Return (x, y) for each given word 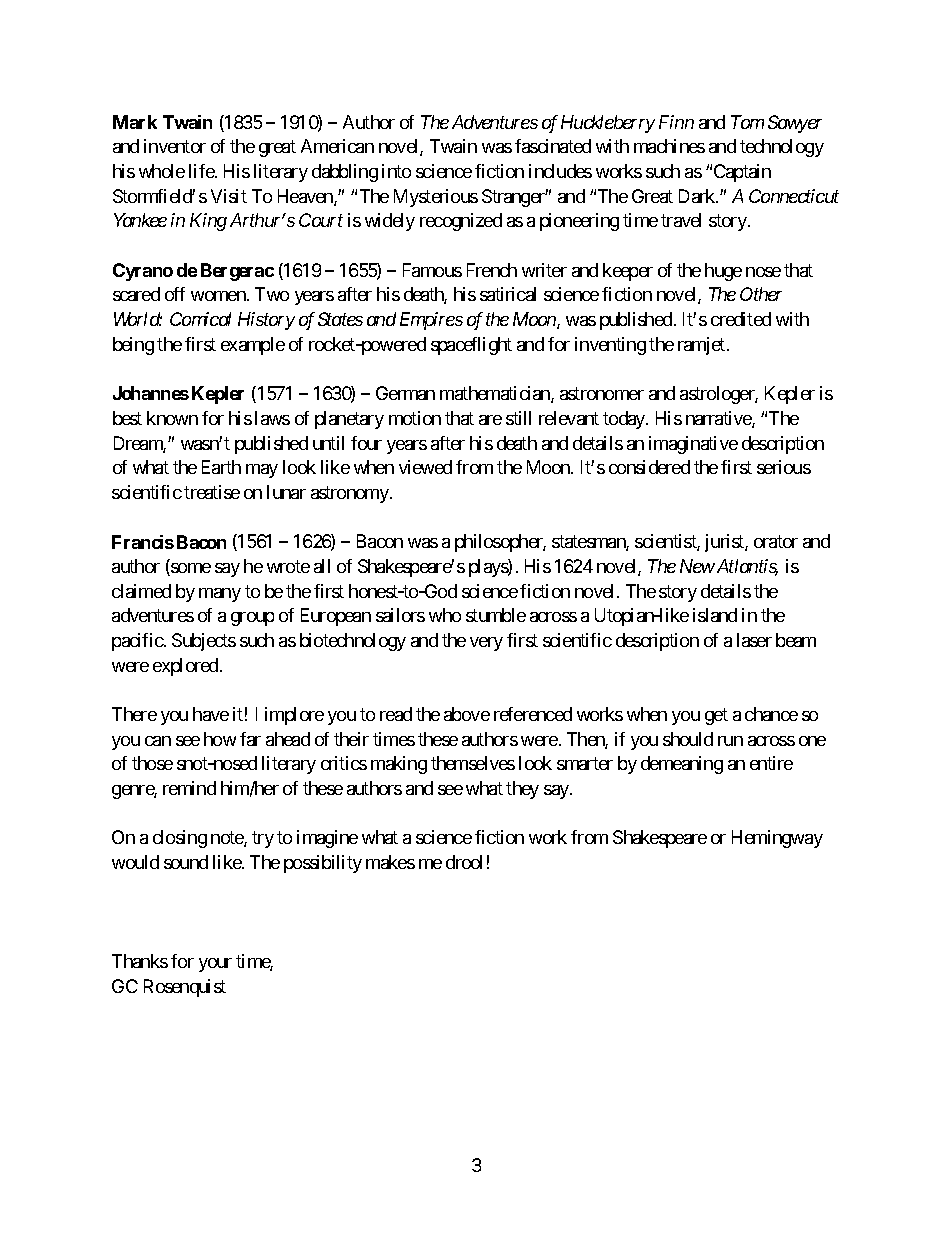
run (730, 741)
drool (464, 862)
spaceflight (471, 346)
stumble (496, 615)
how (220, 739)
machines (669, 146)
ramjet (703, 346)
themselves (473, 763)
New (697, 566)
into (396, 171)
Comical (200, 319)
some (190, 569)
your (215, 965)
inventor (175, 146)
